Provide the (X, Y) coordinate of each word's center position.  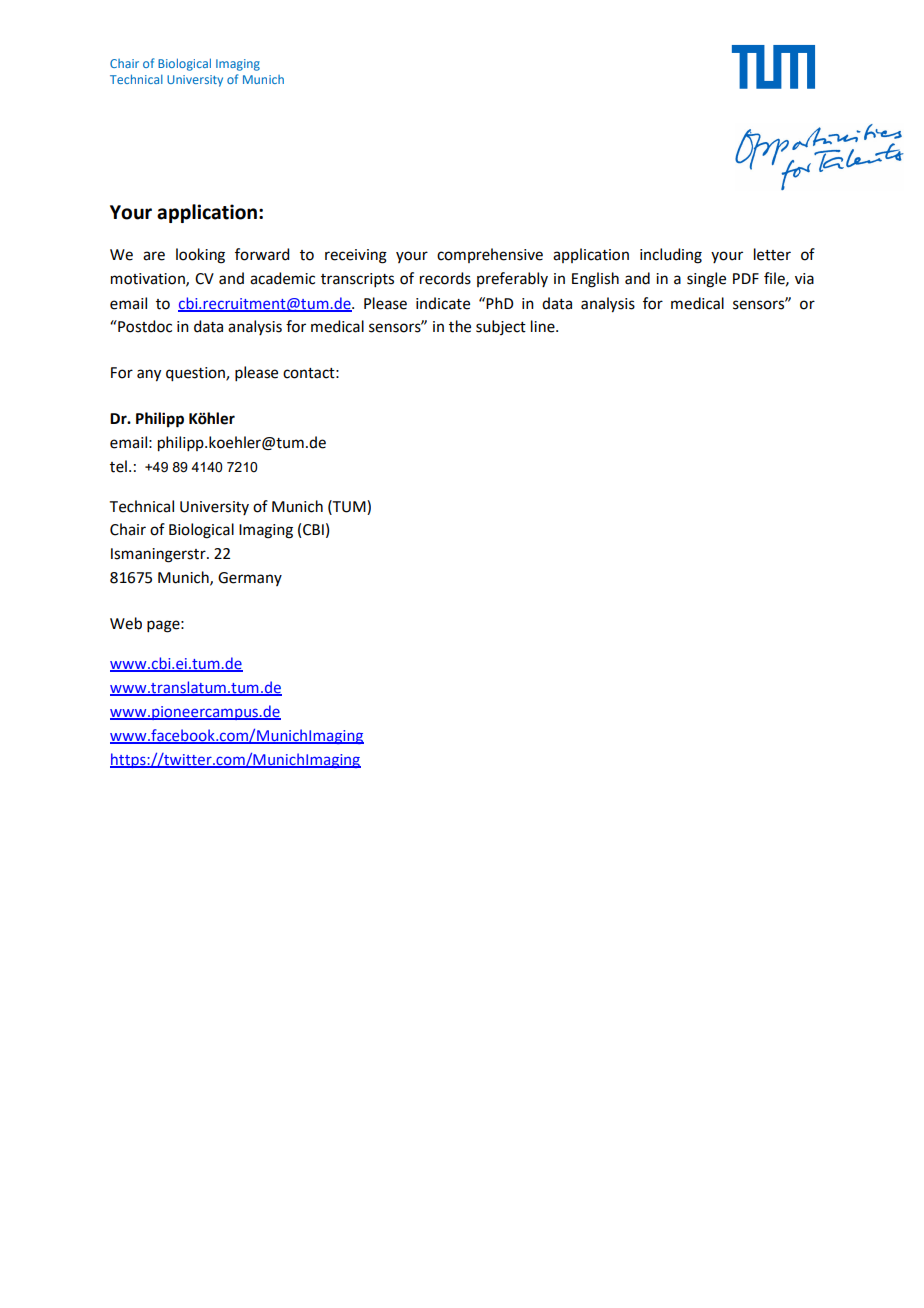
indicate (443, 303)
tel (118, 466)
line (544, 326)
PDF (746, 278)
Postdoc (144, 326)
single (706, 280)
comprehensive (490, 255)
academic (282, 278)
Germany (250, 579)
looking (200, 256)
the (460, 326)
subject (501, 327)
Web (126, 623)
